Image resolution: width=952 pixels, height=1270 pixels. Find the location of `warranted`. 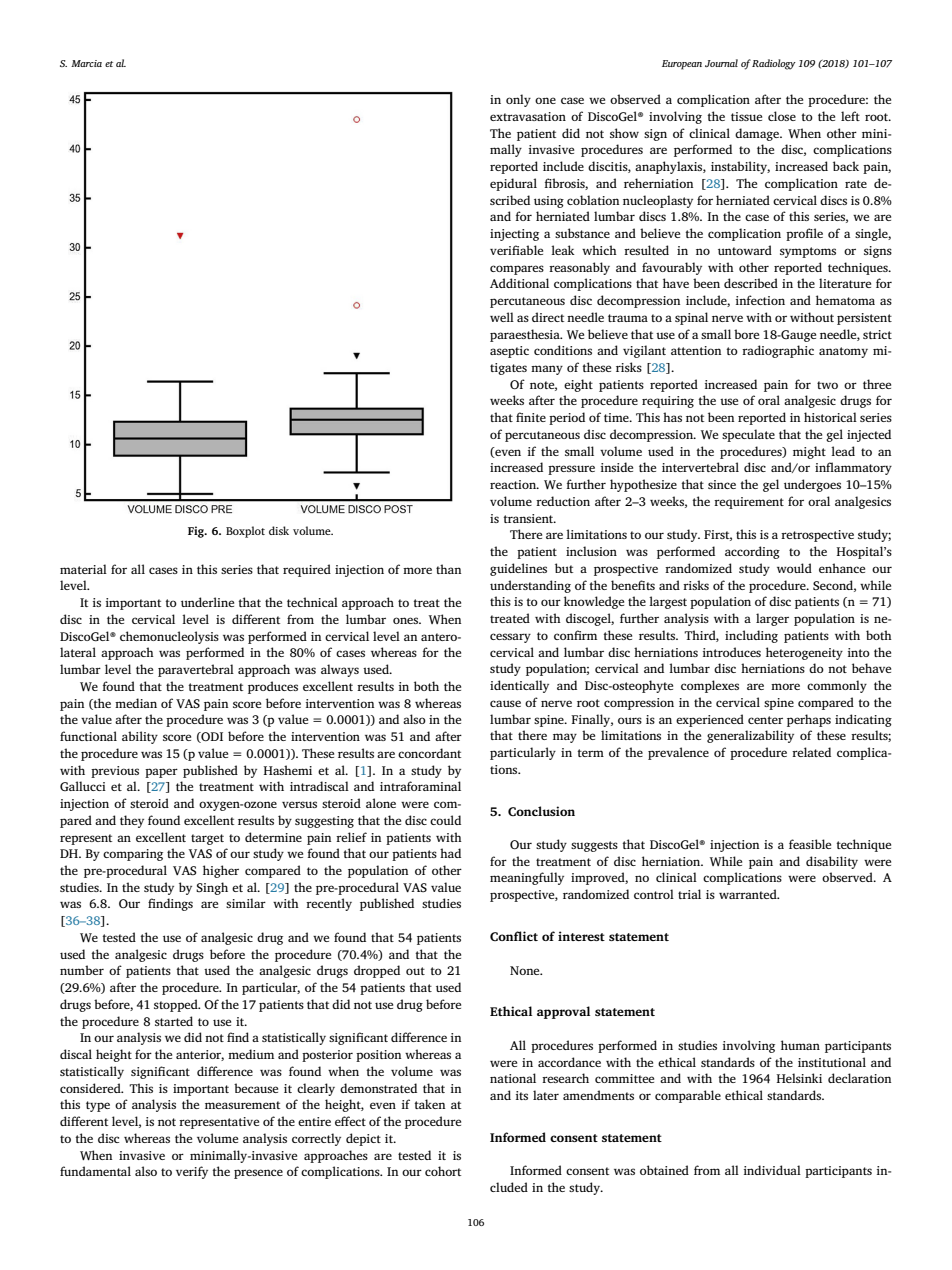

warranted is located at coordinates (749, 894).
